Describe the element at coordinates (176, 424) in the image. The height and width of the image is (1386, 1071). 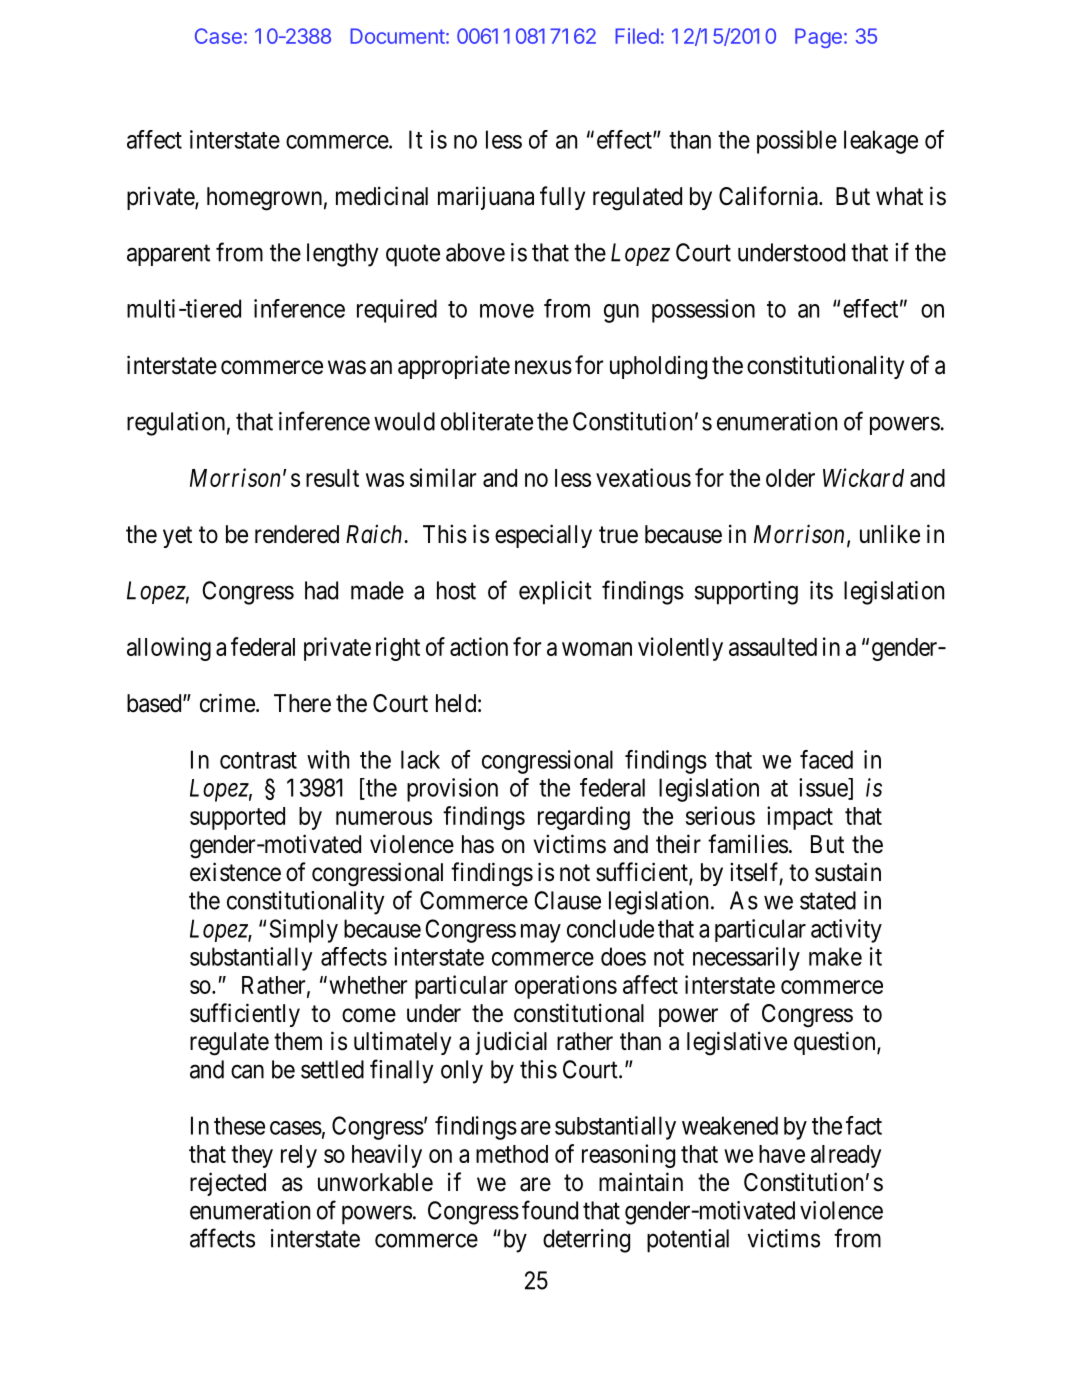
I see `regulation` at that location.
